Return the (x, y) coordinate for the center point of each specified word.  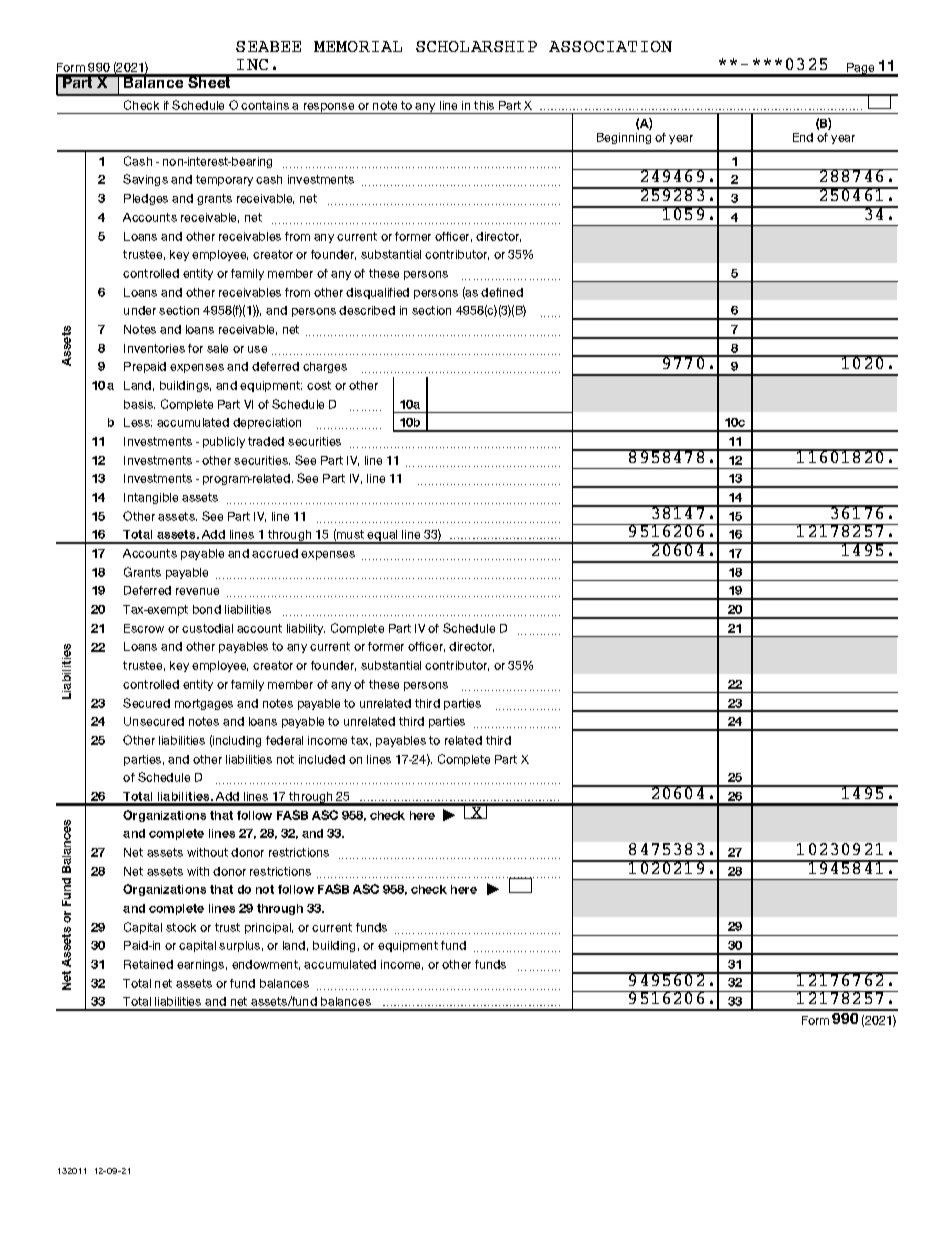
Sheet (210, 81)
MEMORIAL (358, 46)
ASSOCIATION (610, 46)
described (367, 310)
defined (502, 292)
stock (181, 927)
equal (383, 537)
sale (217, 348)
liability (306, 629)
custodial (207, 628)
